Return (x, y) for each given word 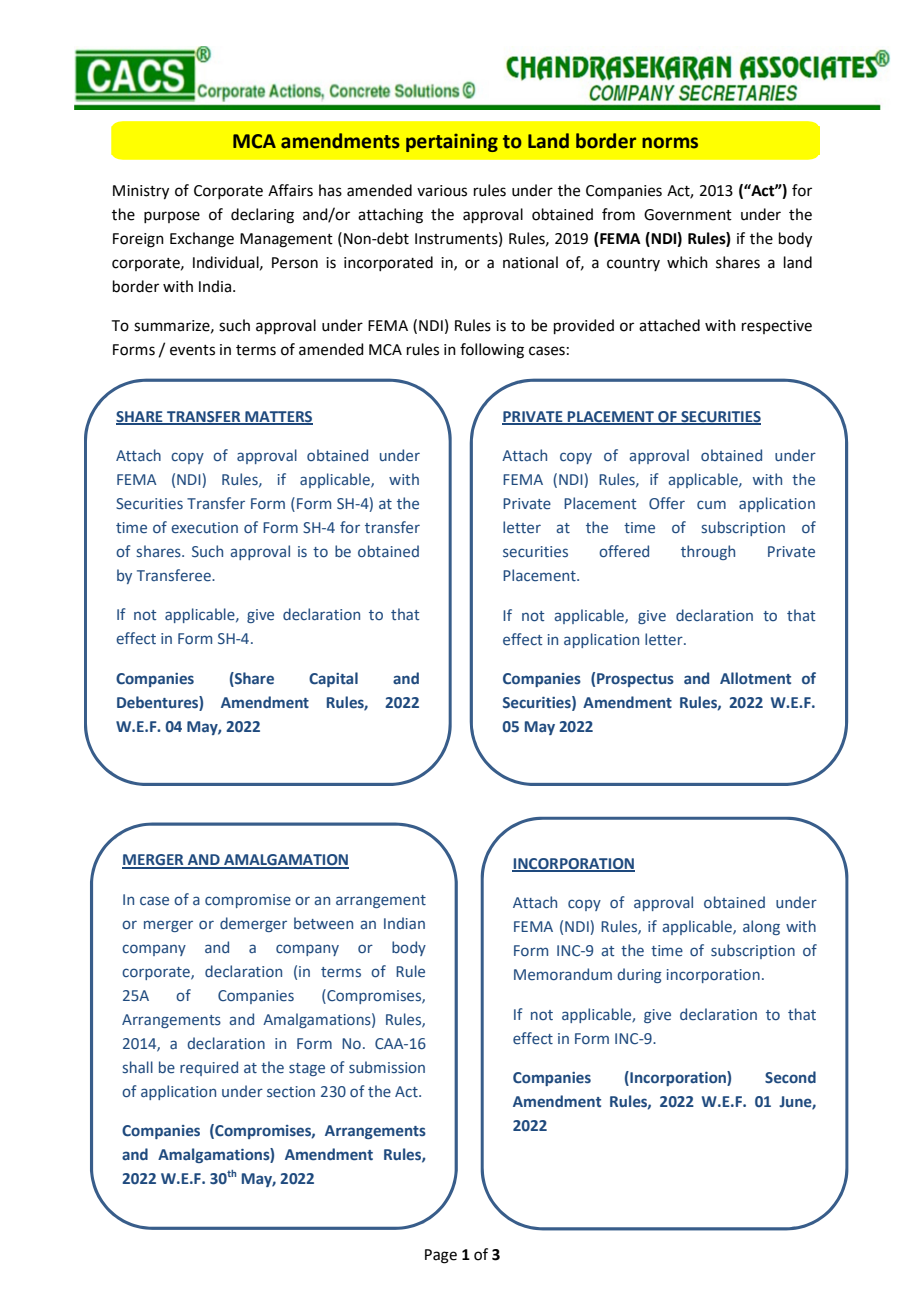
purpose (172, 217)
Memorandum (563, 974)
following (492, 351)
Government (688, 215)
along (761, 927)
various (442, 191)
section (291, 1091)
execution (204, 528)
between (323, 923)
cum (711, 504)
